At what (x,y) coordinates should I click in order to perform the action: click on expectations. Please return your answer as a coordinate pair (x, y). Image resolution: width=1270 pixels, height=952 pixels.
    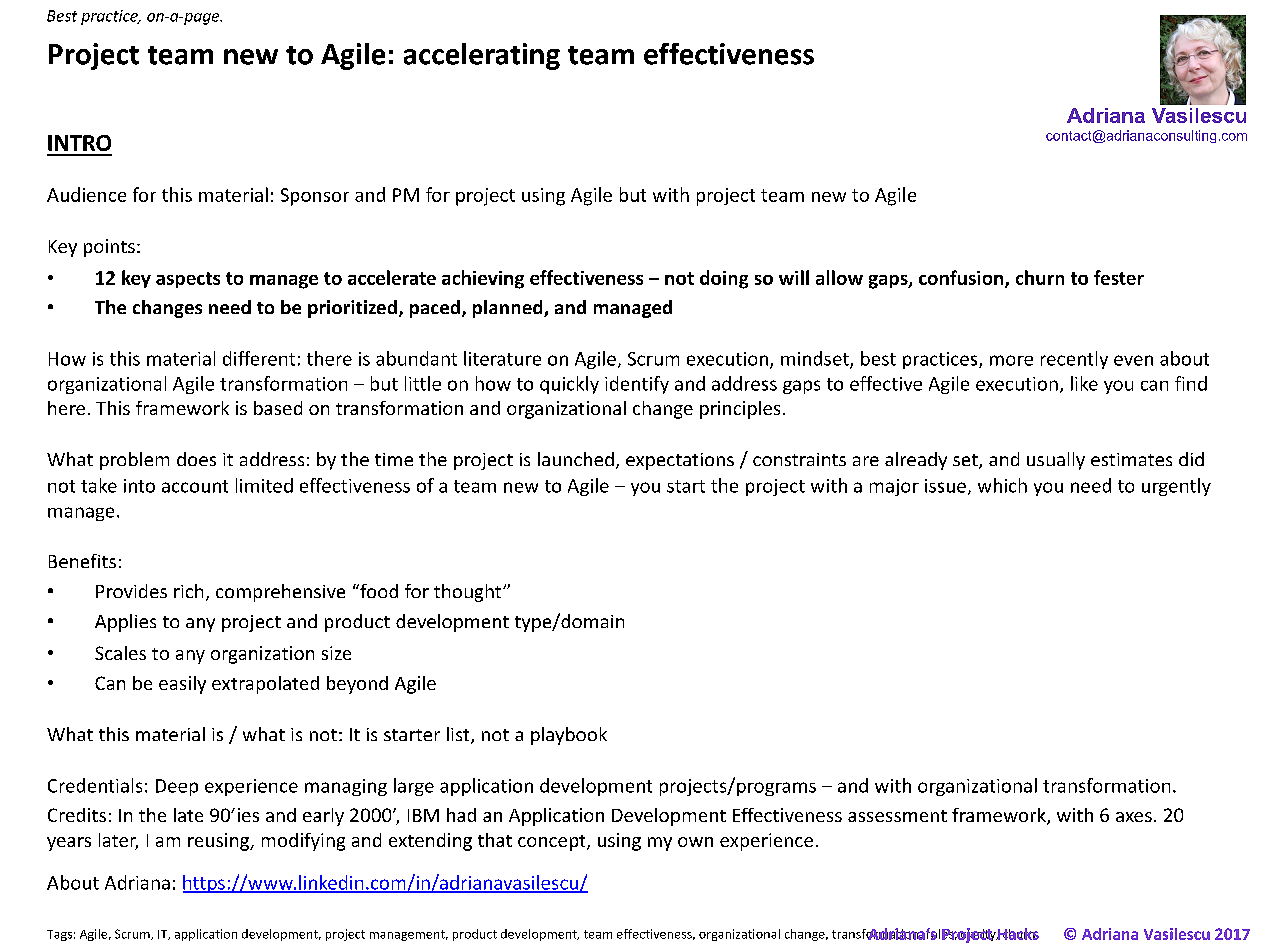
    Looking at the image, I should click on (680, 461).
